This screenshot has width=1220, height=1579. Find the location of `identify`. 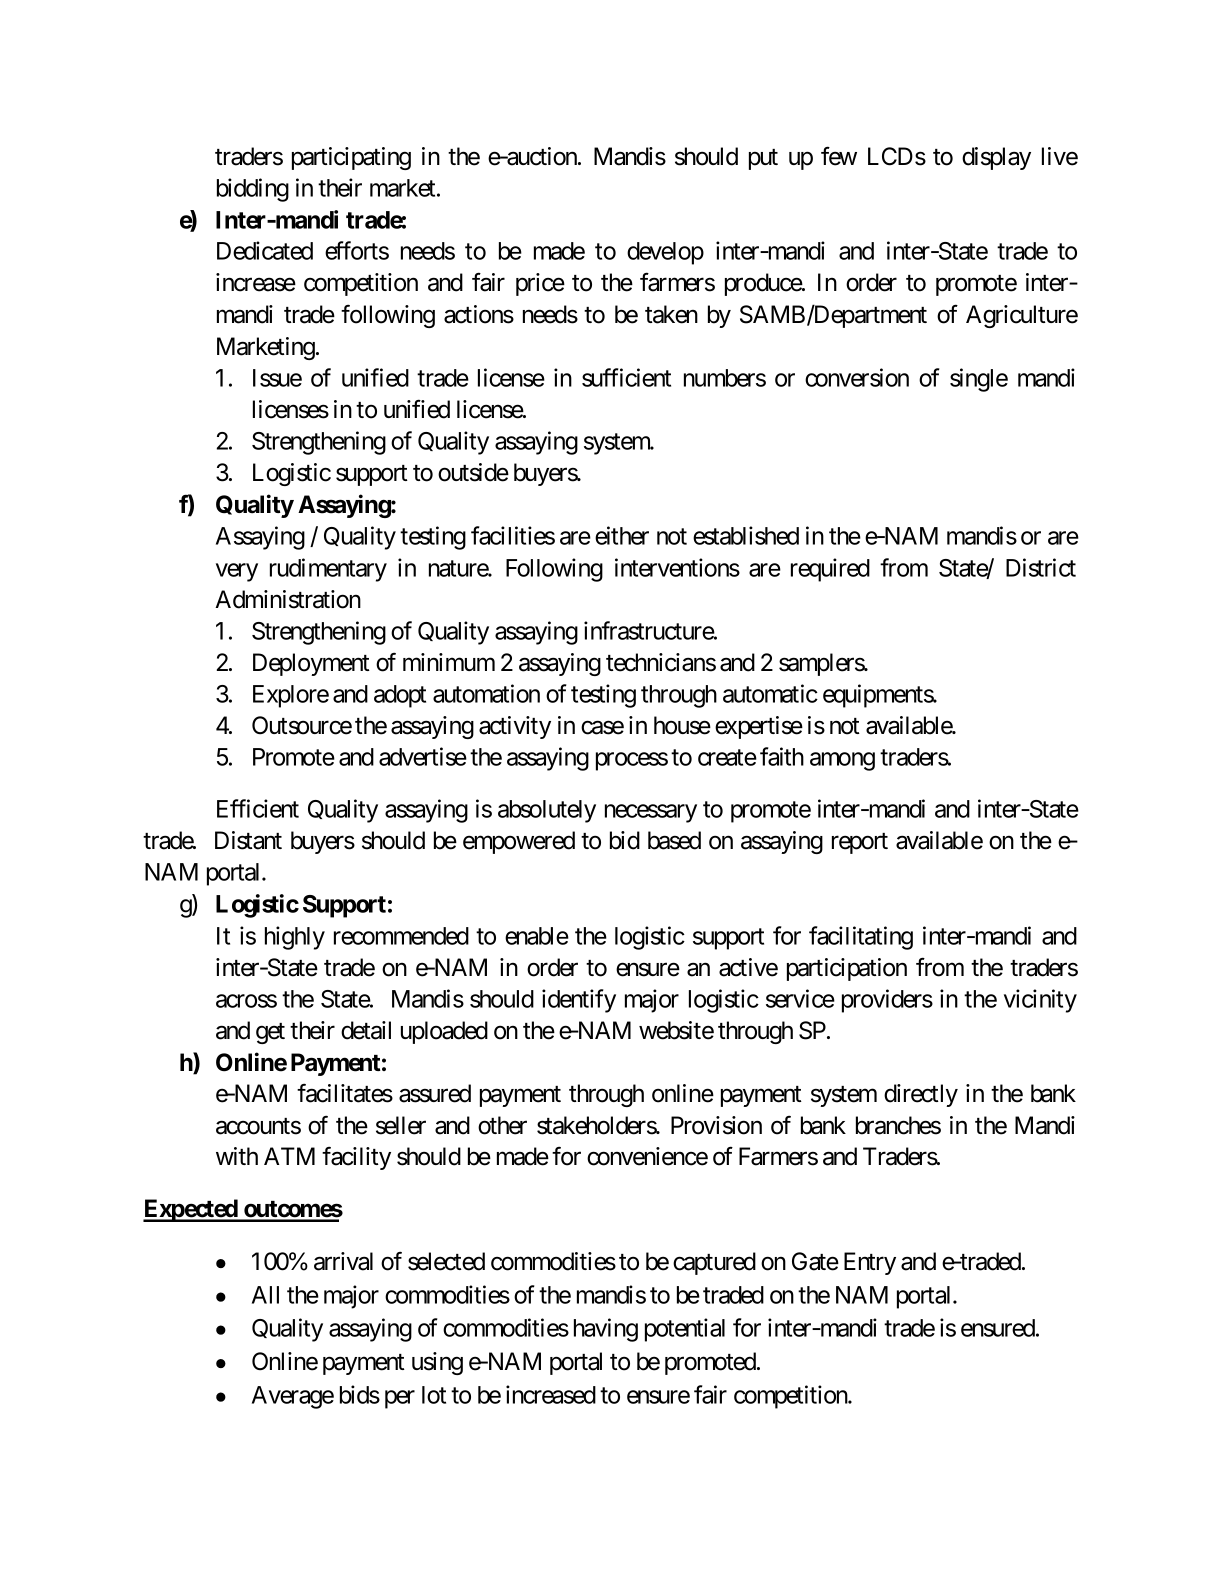

identify is located at coordinates (579, 1001).
